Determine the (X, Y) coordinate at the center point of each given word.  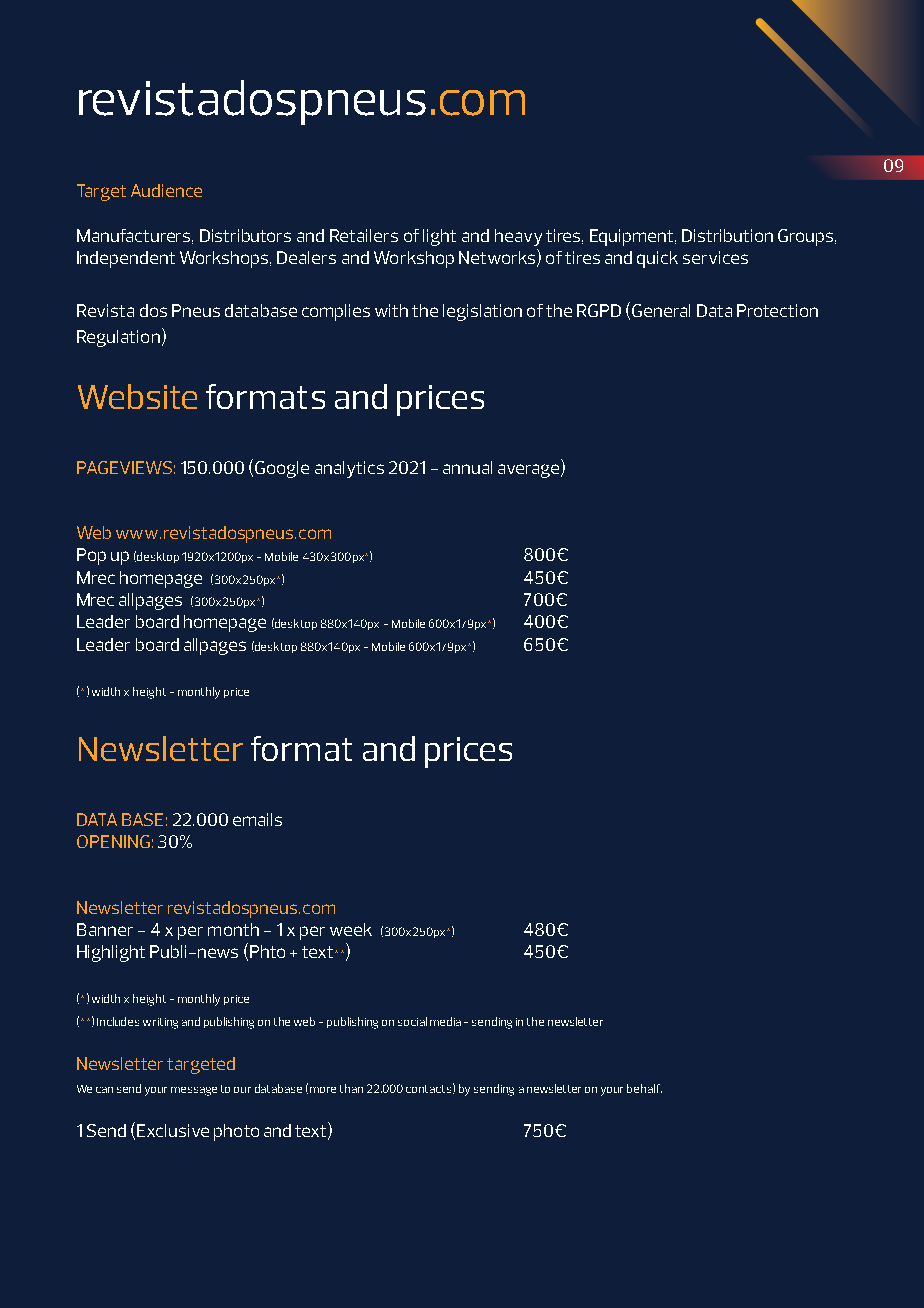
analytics (349, 469)
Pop (91, 556)
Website (137, 396)
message (194, 1091)
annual (467, 467)
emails (257, 819)
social (412, 1021)
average (530, 471)
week (351, 929)
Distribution (727, 235)
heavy (518, 237)
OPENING (113, 841)
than (351, 1088)
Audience (166, 190)
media (445, 1021)
